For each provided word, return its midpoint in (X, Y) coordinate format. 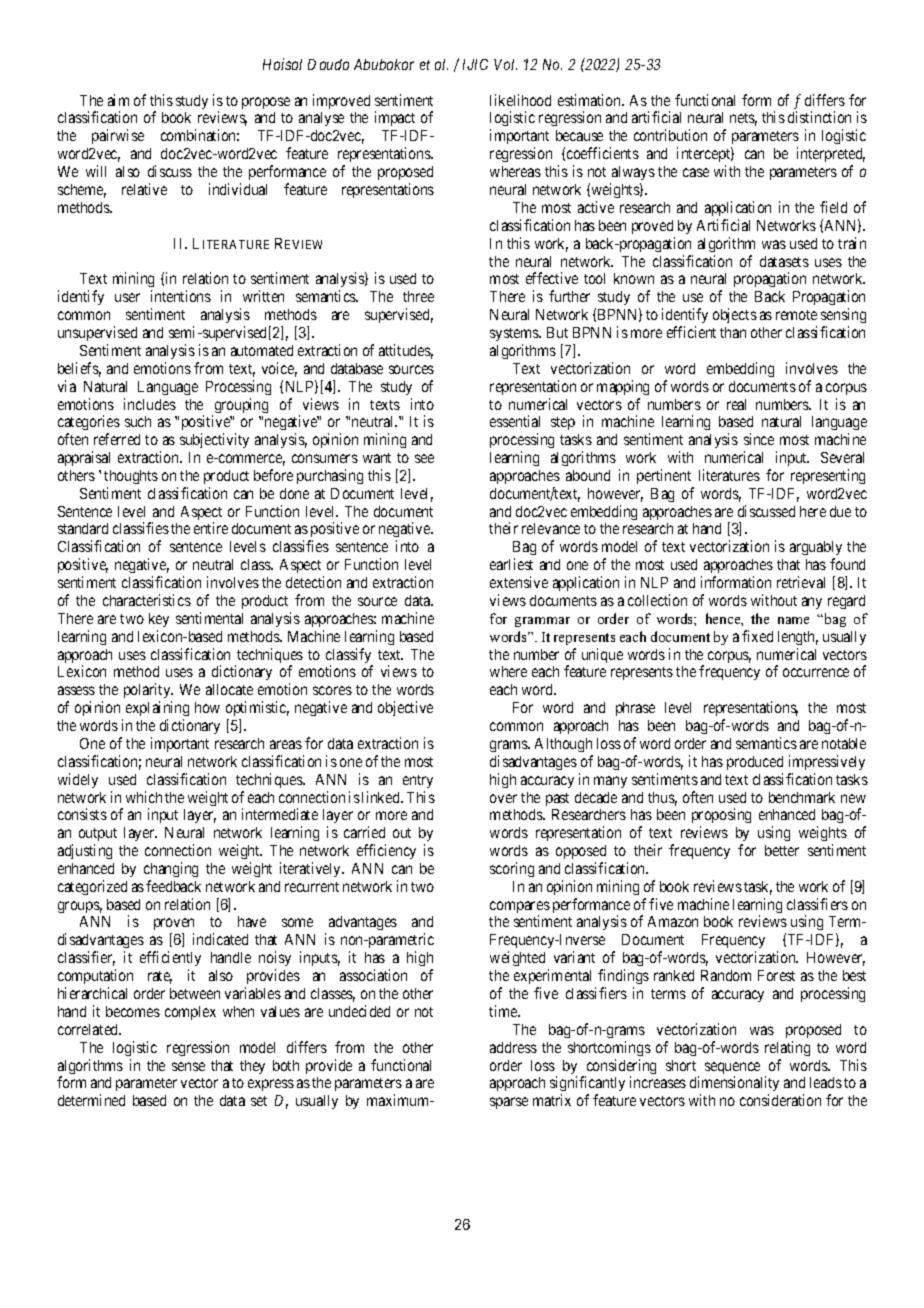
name (793, 620)
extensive (519, 582)
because (579, 135)
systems (515, 334)
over (503, 798)
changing (171, 869)
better (782, 850)
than (733, 332)
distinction (819, 117)
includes (150, 404)
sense (188, 1066)
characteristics (147, 600)
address (513, 1047)
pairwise (118, 136)
